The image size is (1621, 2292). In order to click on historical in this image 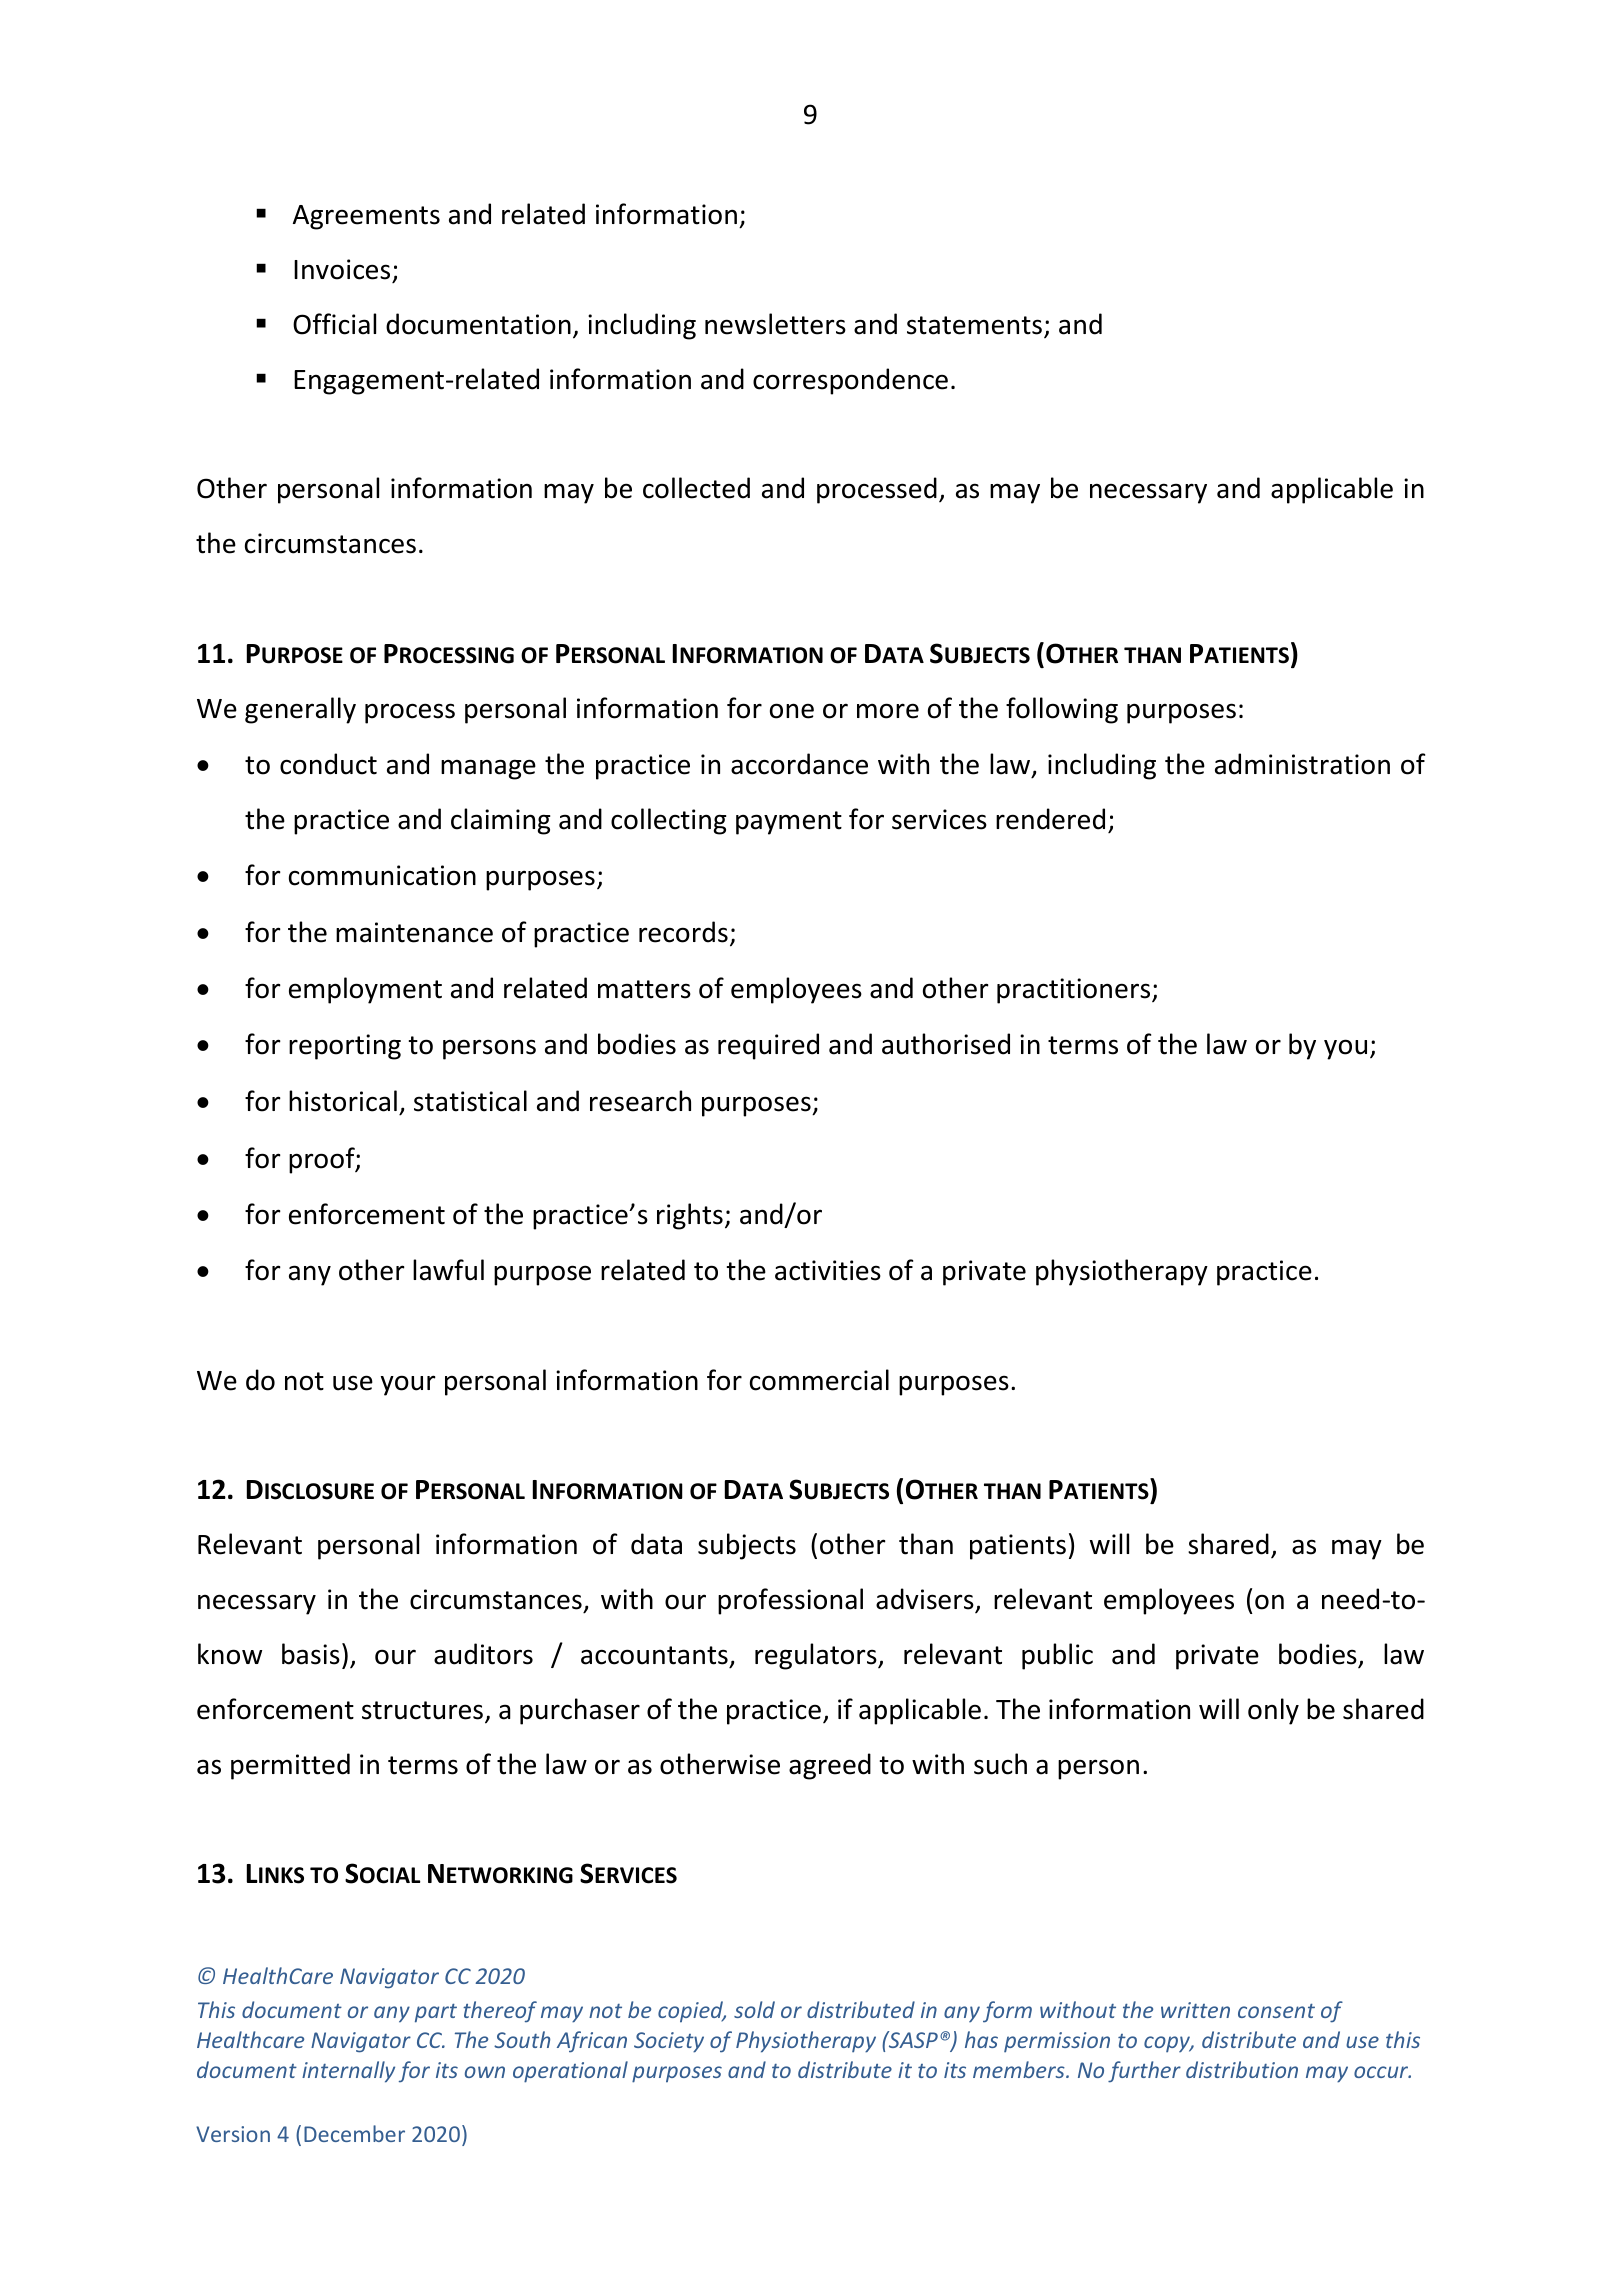, I will do `click(343, 1101)`.
